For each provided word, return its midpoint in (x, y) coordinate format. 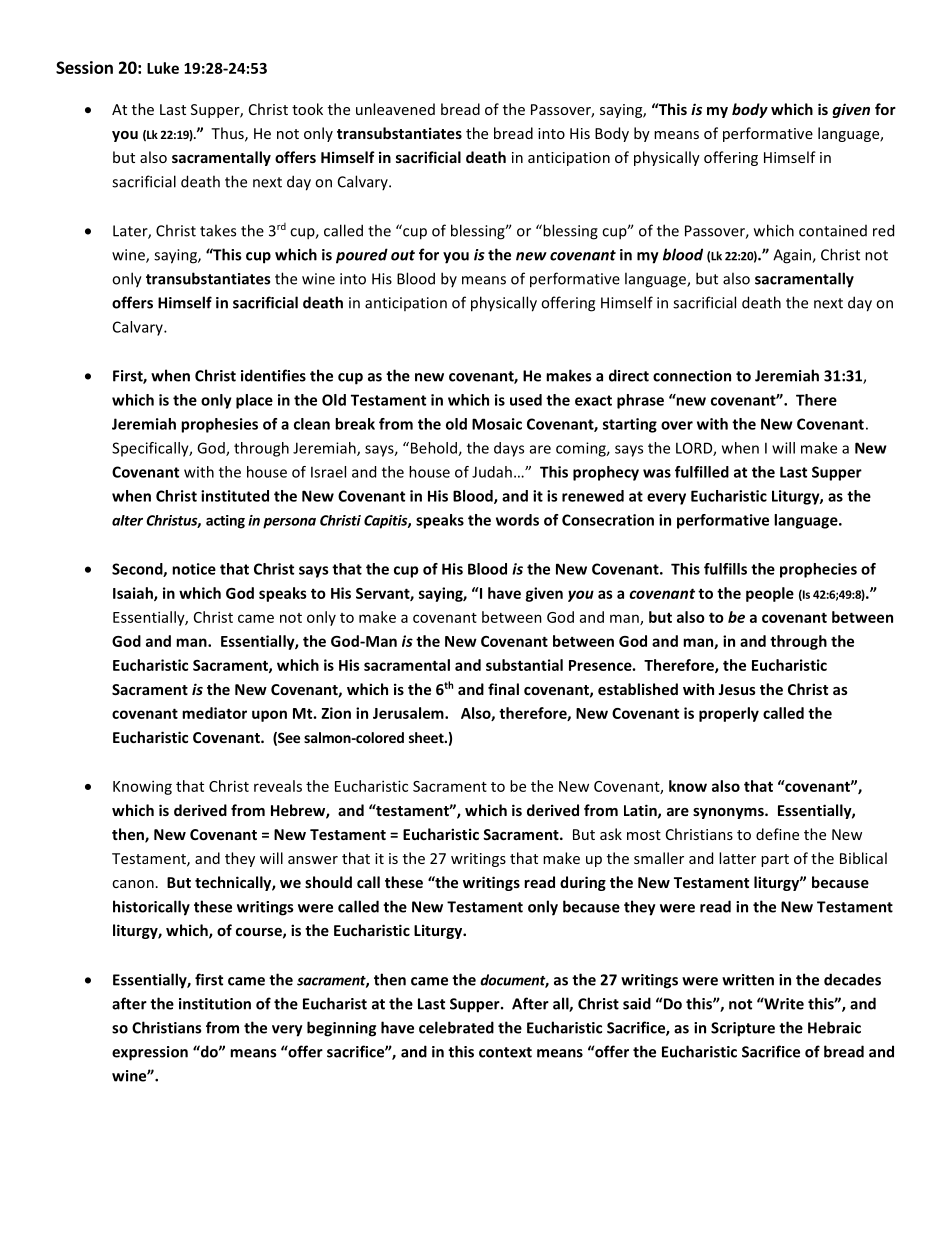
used (526, 400)
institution (215, 1004)
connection (692, 376)
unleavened (395, 109)
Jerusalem (409, 713)
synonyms (729, 813)
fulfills (725, 569)
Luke (163, 68)
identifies (273, 375)
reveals (278, 786)
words (517, 520)
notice (194, 569)
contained (833, 231)
